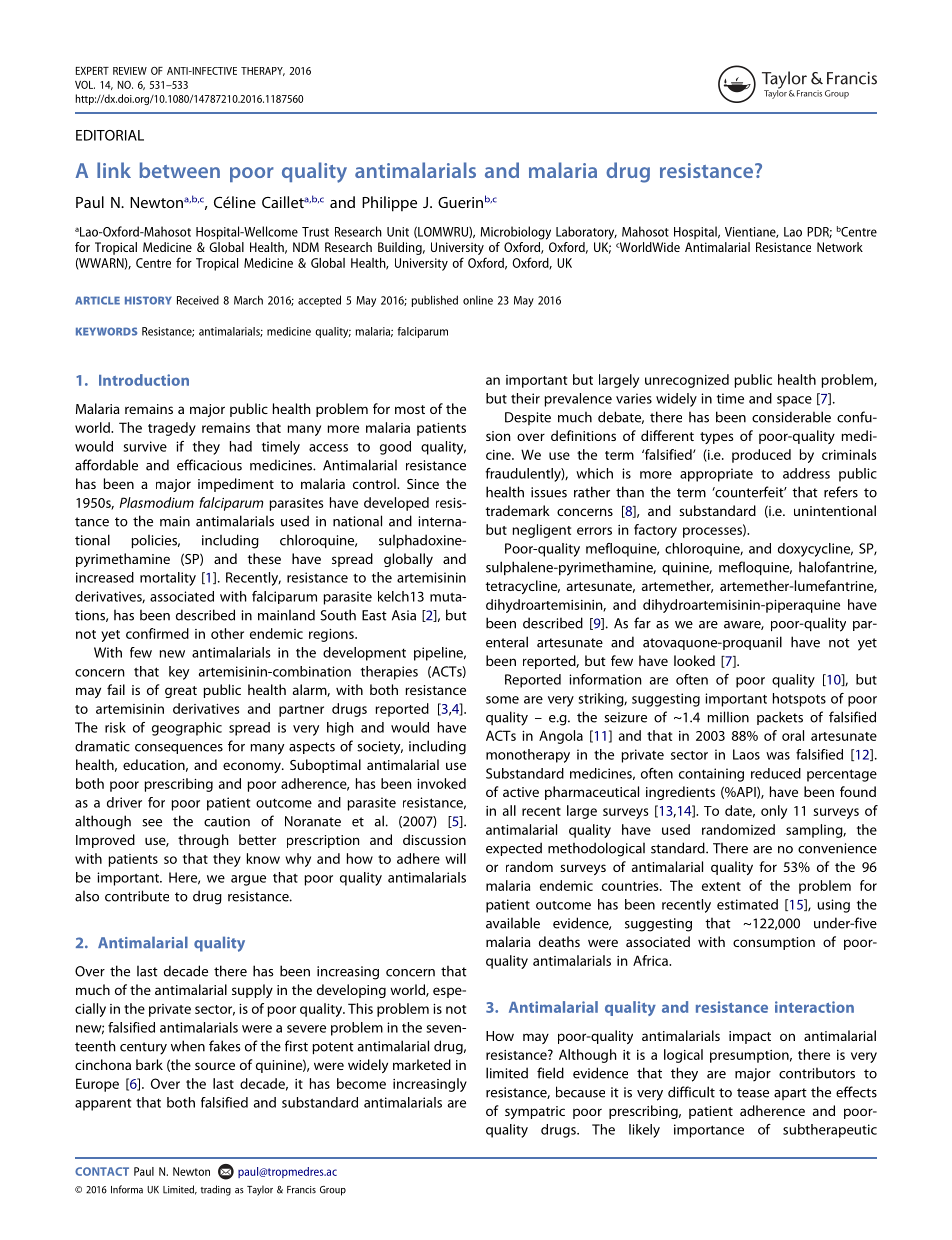  Describe the element at coordinates (423, 484) in the screenshot. I see `Since` at that location.
